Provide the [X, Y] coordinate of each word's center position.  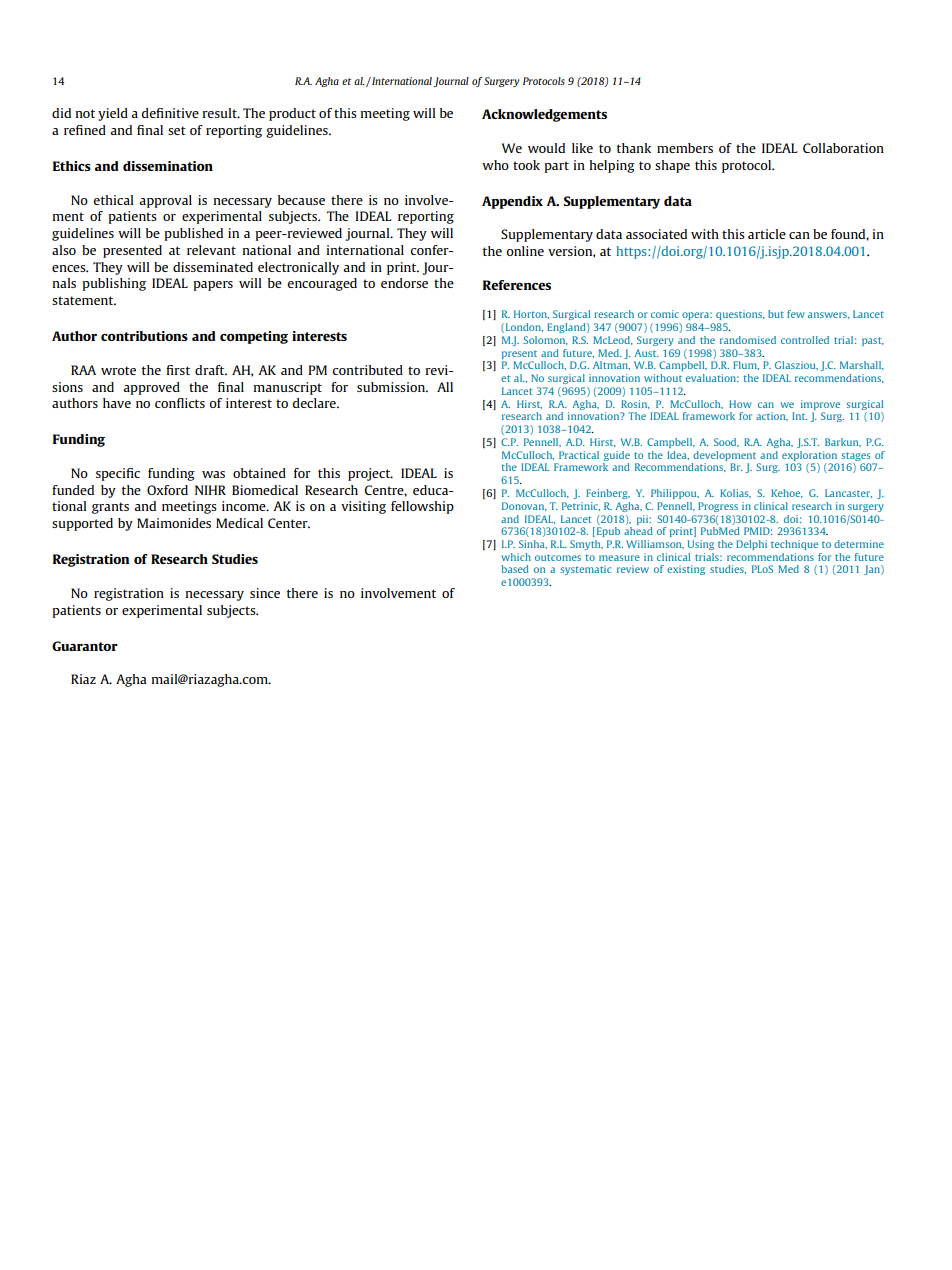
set [177, 130]
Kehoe [787, 493]
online [525, 251]
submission [392, 387]
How [740, 404]
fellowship [422, 507]
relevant [211, 250]
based [515, 569]
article [767, 234]
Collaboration [843, 148]
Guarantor [85, 646]
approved [151, 388]
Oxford [167, 490]
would [546, 148]
